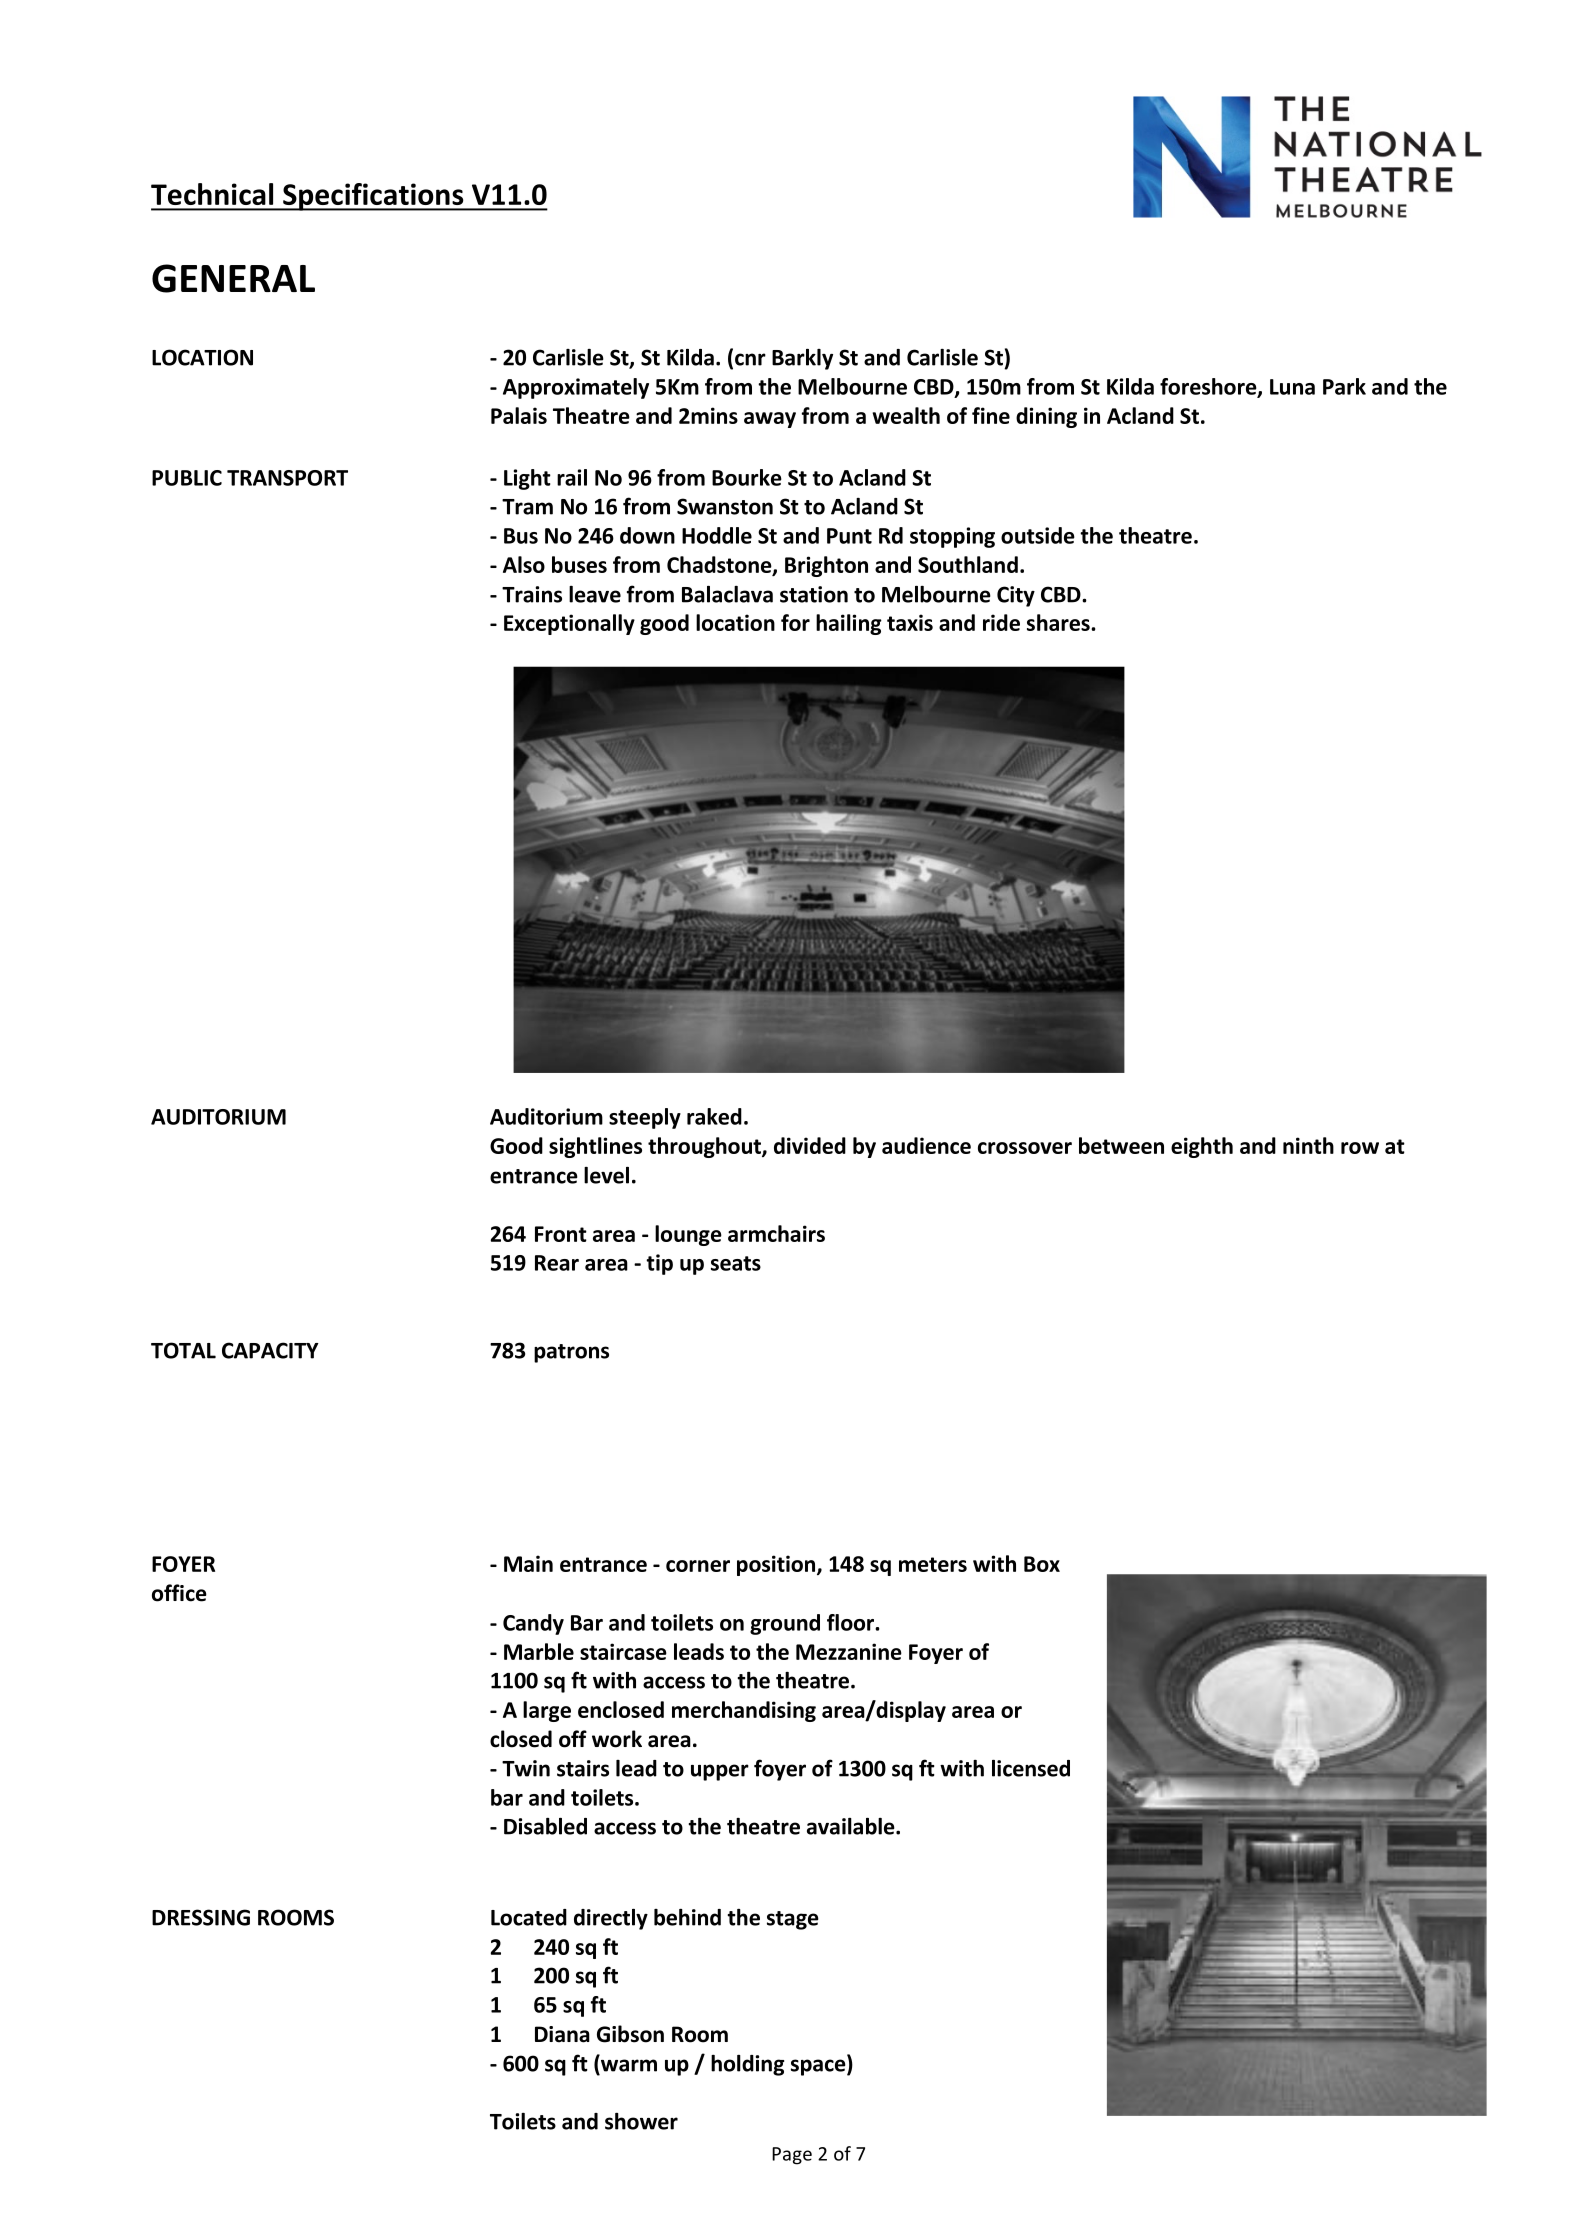  Describe the element at coordinates (777, 1565) in the image. I see `position` at that location.
